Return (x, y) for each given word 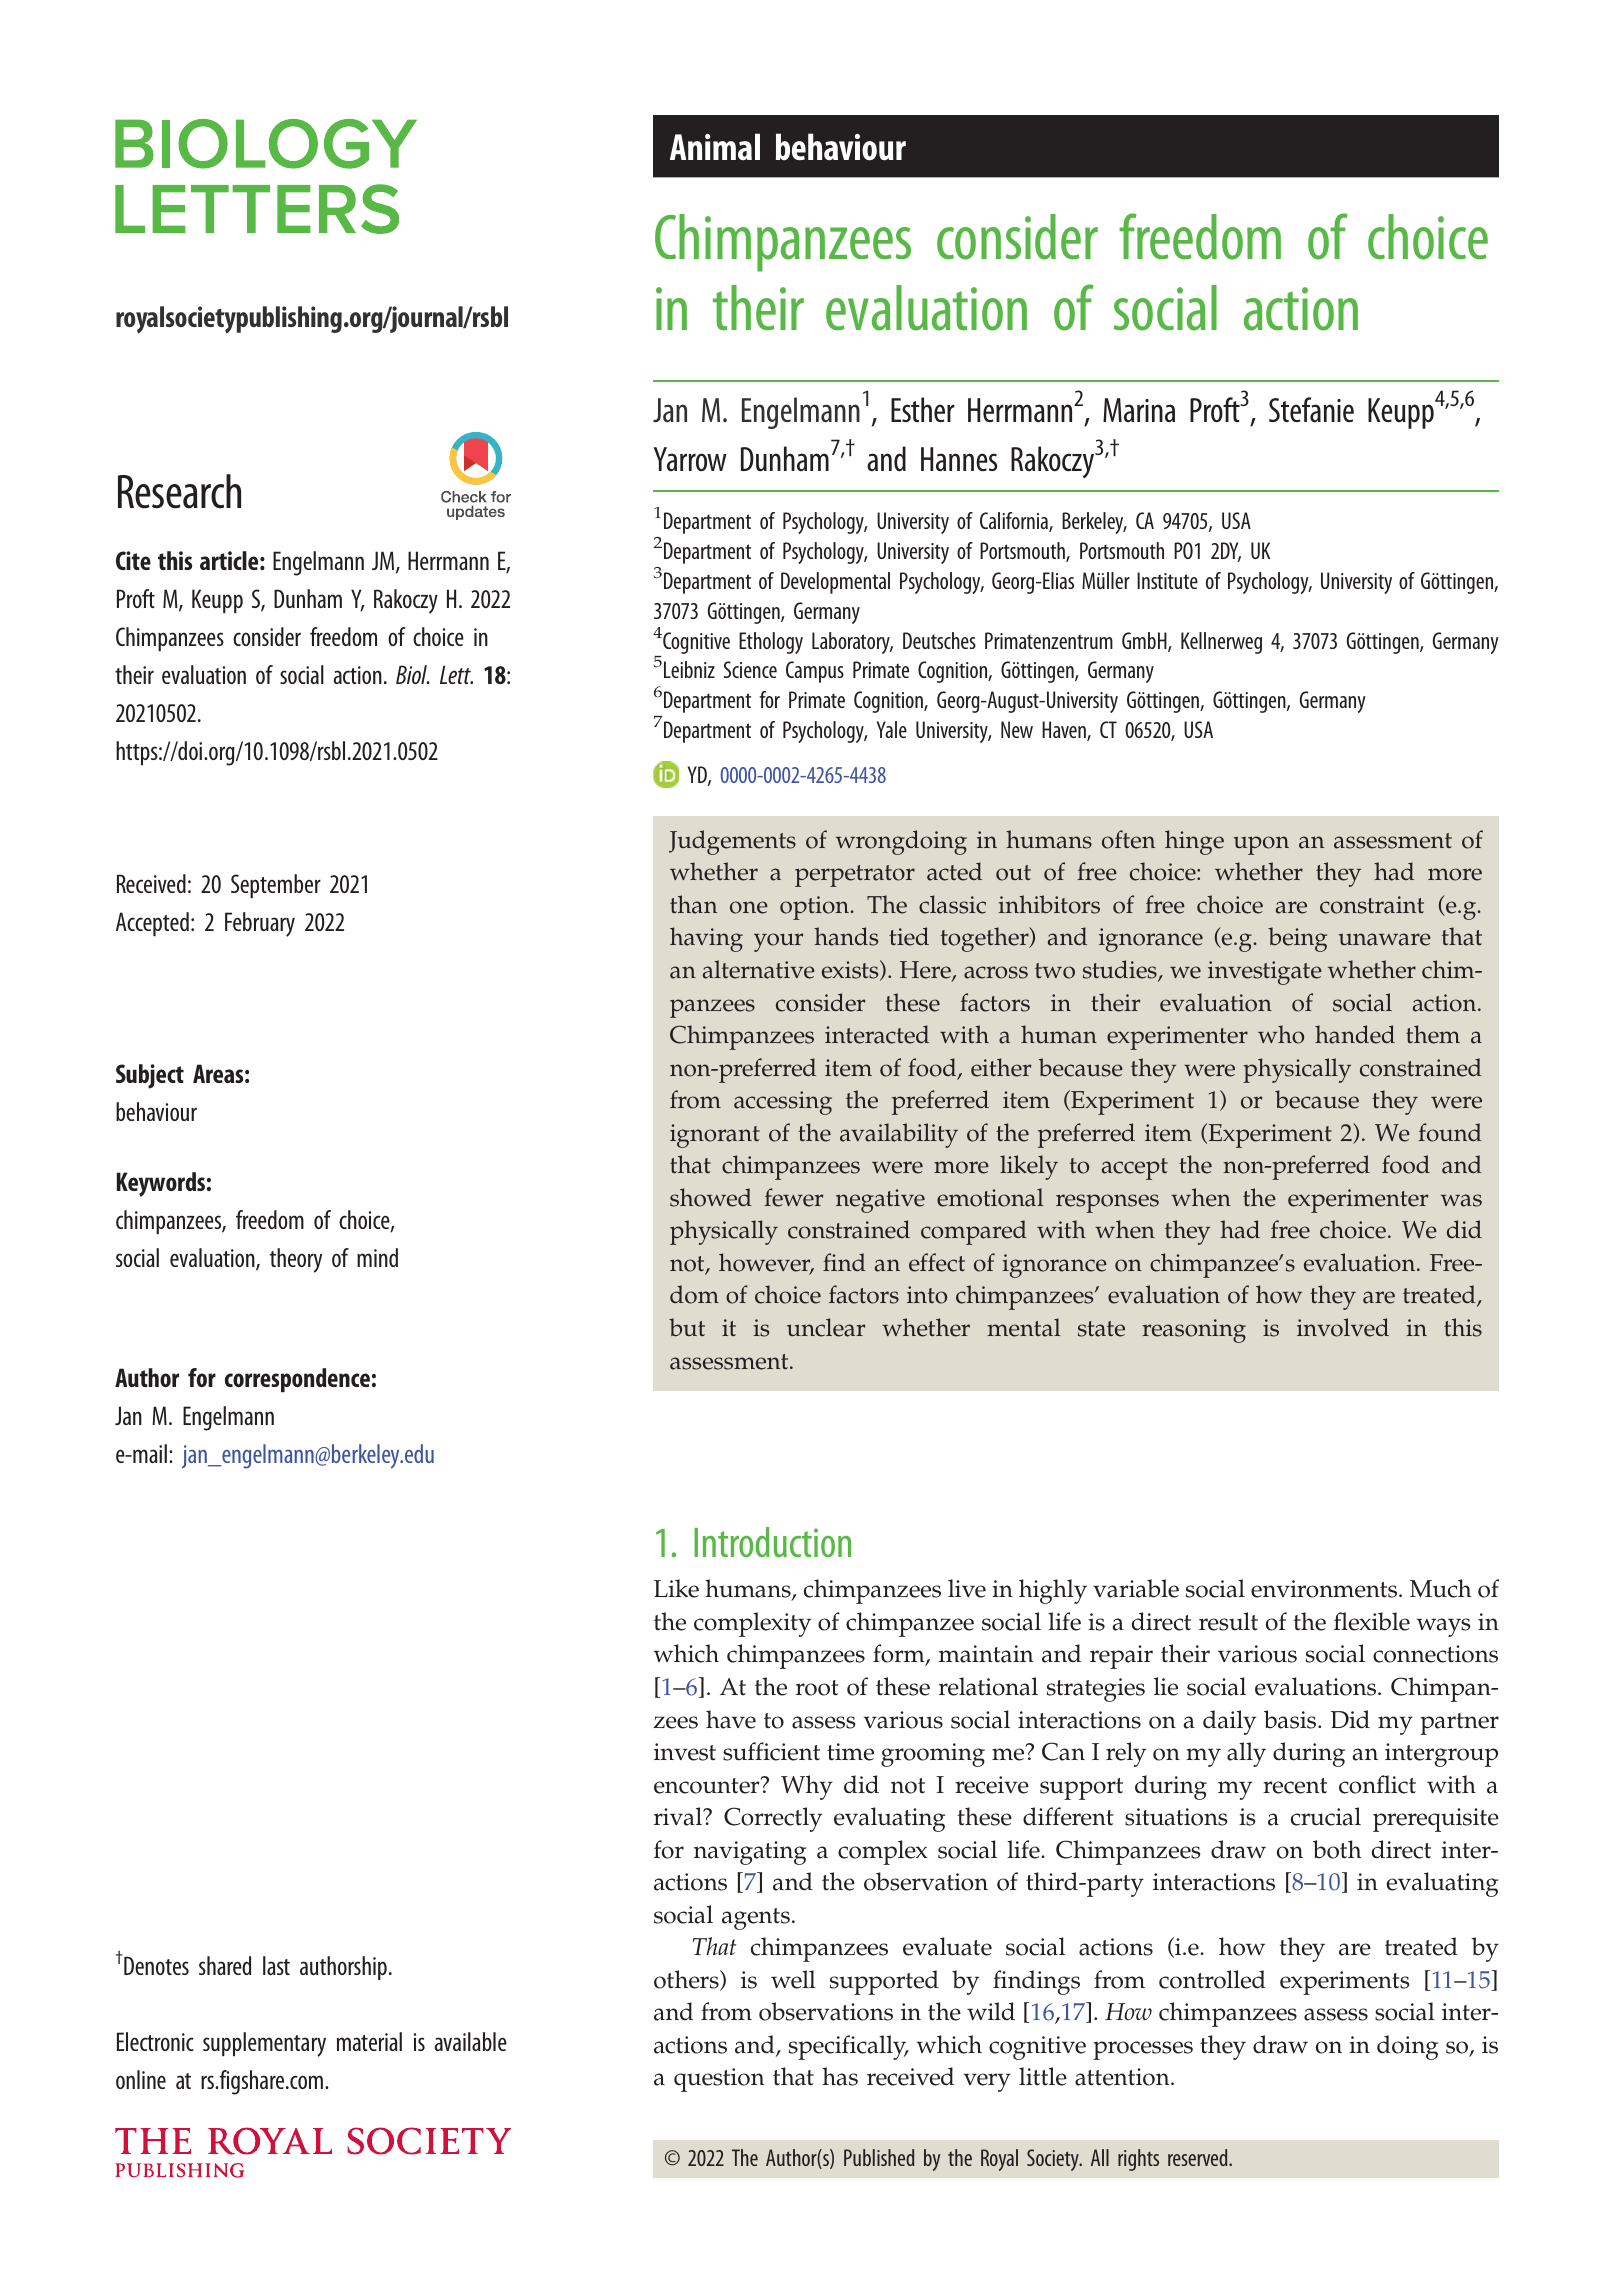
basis (1291, 1719)
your (778, 942)
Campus (815, 672)
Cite (133, 560)
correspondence (297, 1380)
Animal (715, 147)
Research (179, 491)
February (260, 924)
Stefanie (1311, 410)
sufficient (771, 1751)
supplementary (264, 2044)
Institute (1167, 580)
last (276, 1965)
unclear (826, 1327)
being (1297, 939)
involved (1343, 1327)
